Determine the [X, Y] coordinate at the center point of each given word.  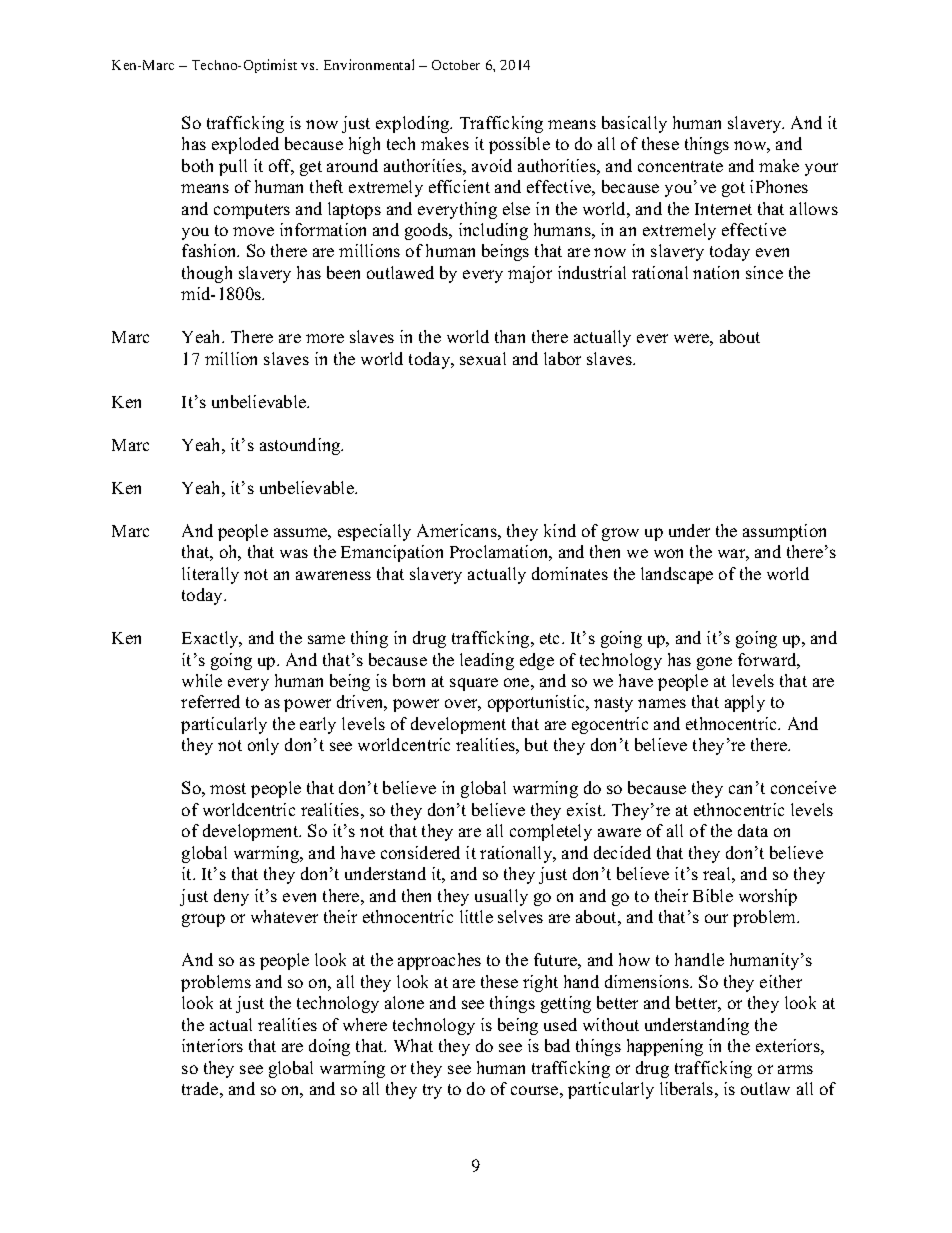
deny [231, 897]
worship [768, 897]
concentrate [680, 166]
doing [329, 1047]
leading [487, 661]
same [326, 639]
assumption [784, 532]
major [530, 274]
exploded [245, 145]
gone [714, 663]
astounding [301, 446]
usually [501, 897]
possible [519, 145]
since [764, 272]
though [207, 274]
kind [560, 530]
